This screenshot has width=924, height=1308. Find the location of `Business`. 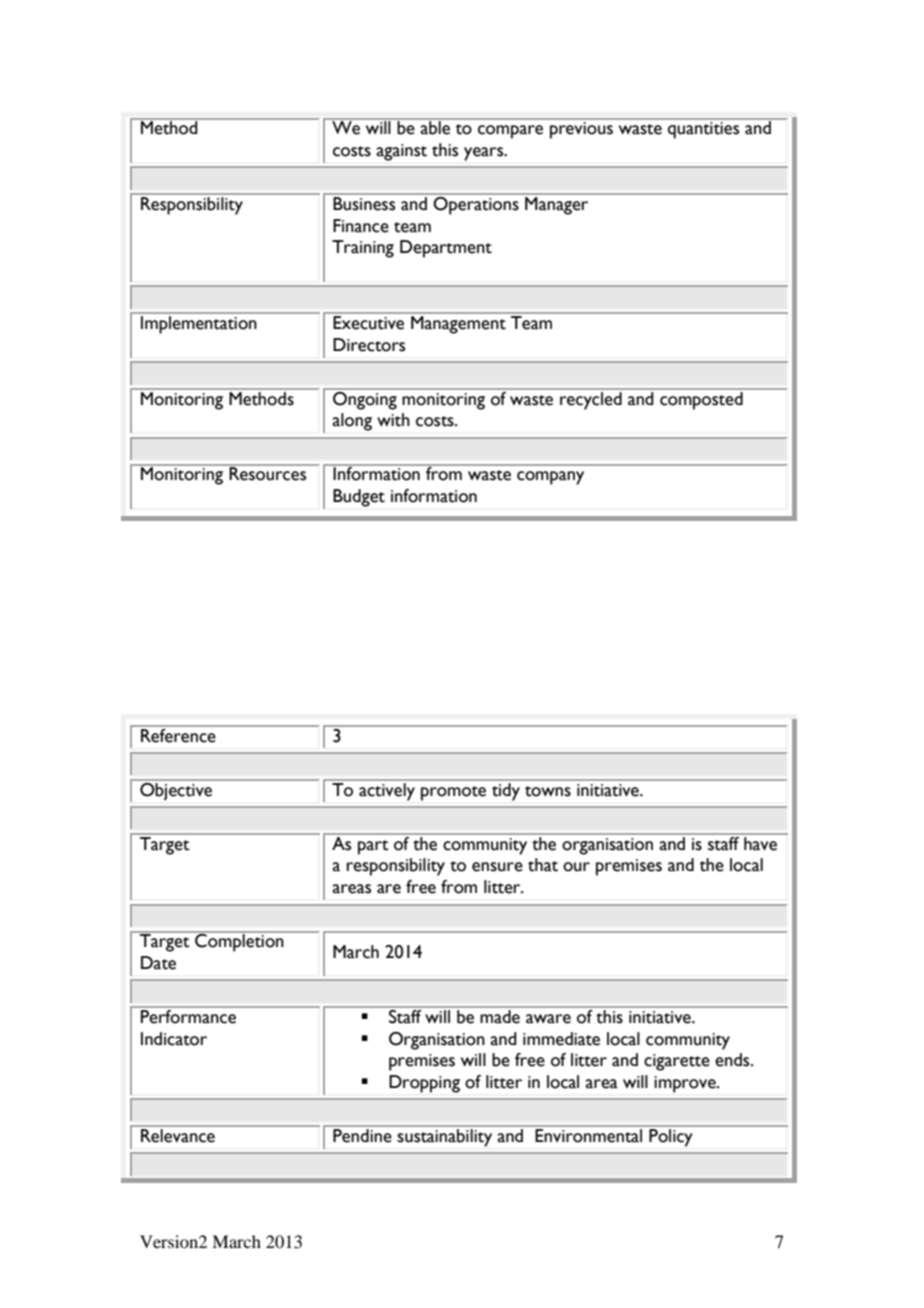

Business is located at coordinates (364, 203).
